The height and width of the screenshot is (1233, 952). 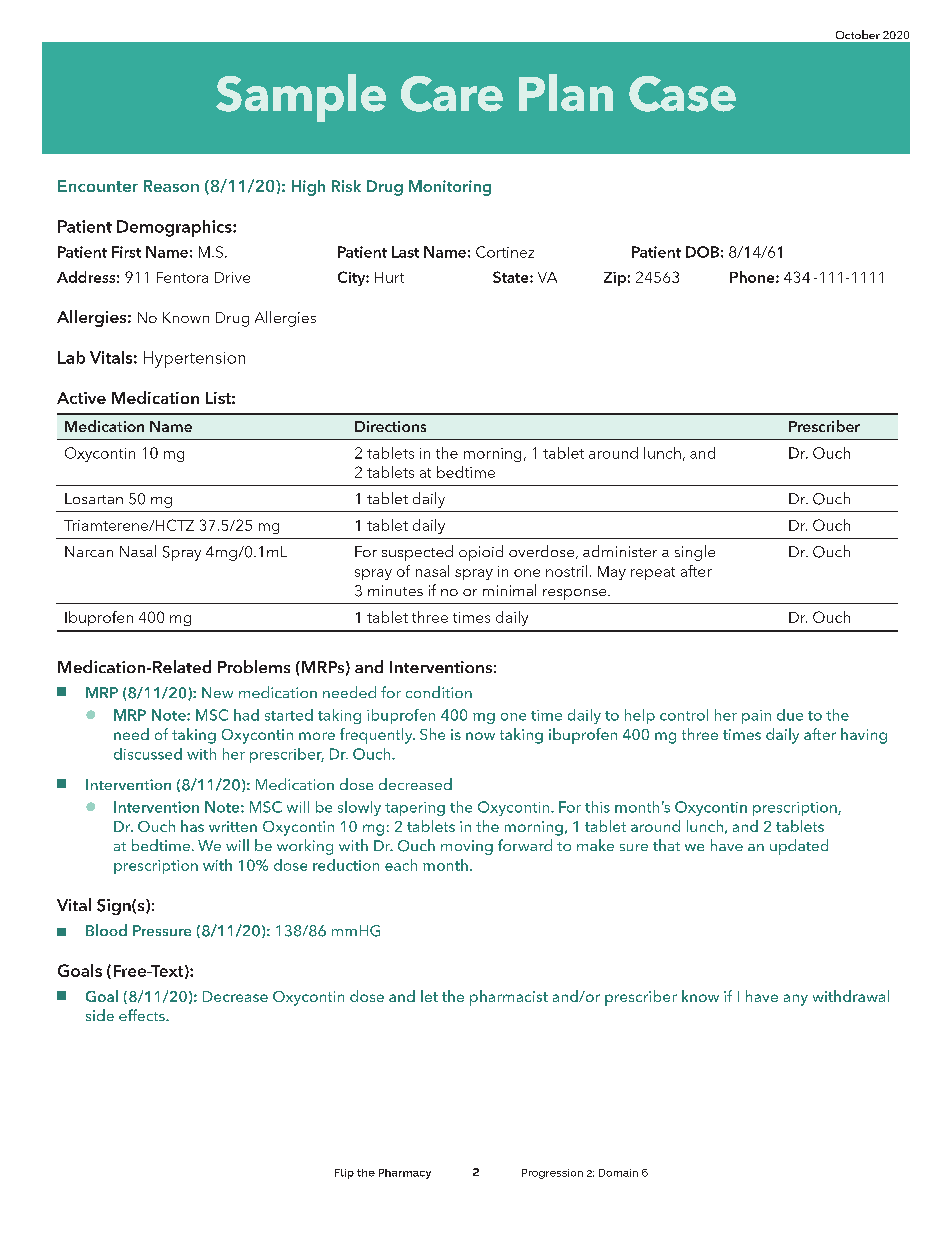 I want to click on minimal, so click(x=509, y=590).
